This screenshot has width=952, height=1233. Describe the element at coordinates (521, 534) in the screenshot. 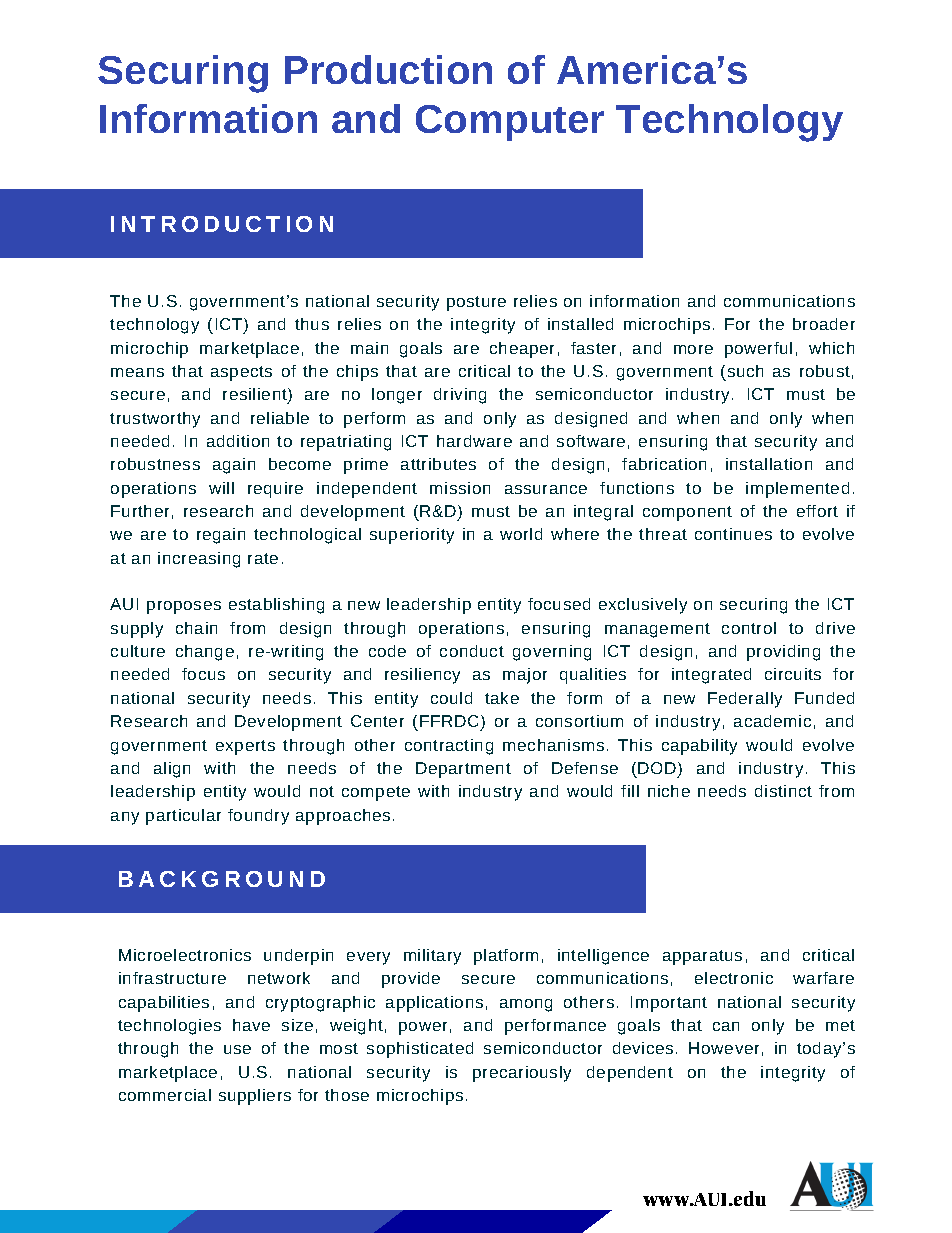

I see `world` at that location.
